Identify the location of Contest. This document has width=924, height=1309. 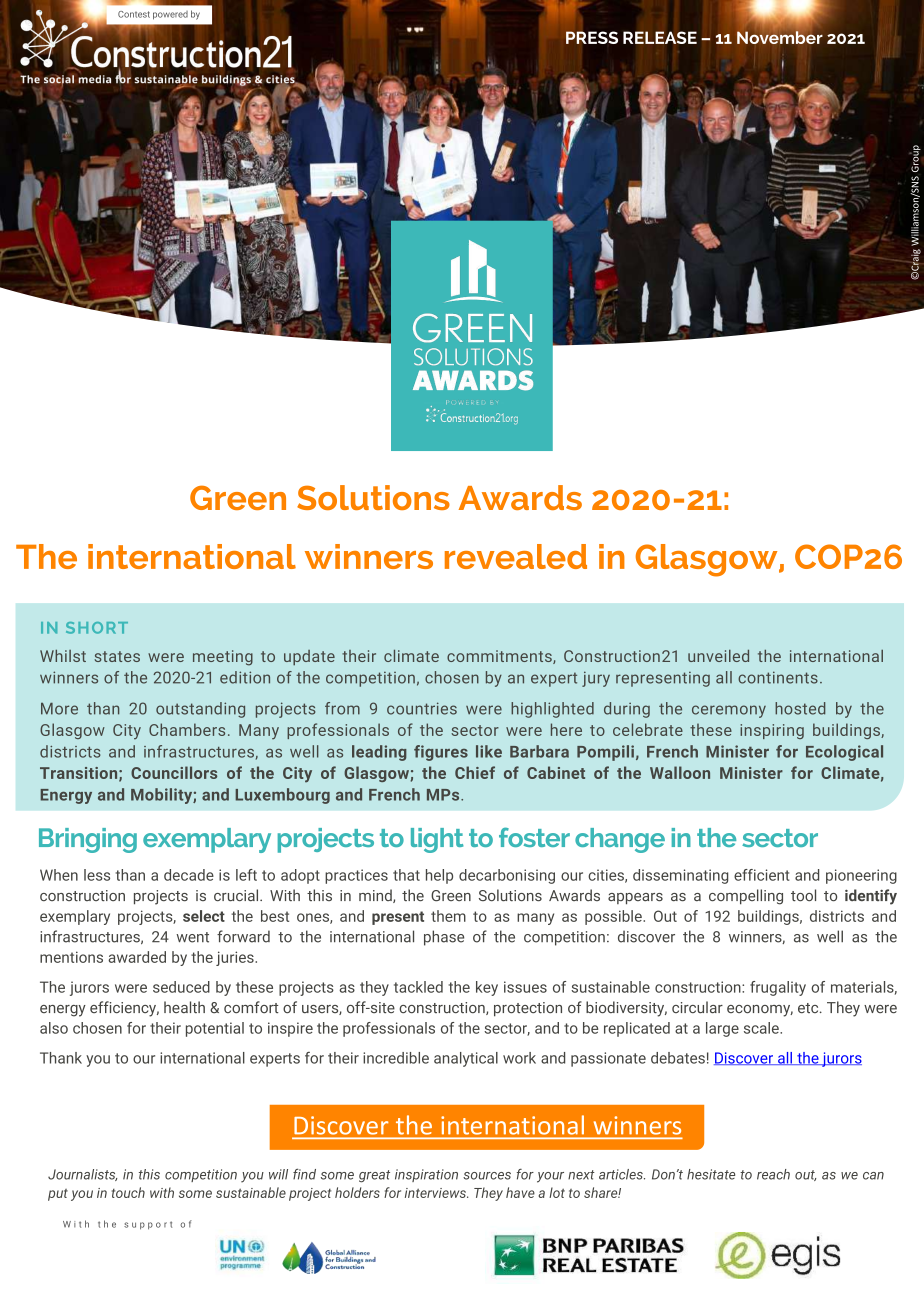
(134, 14).
